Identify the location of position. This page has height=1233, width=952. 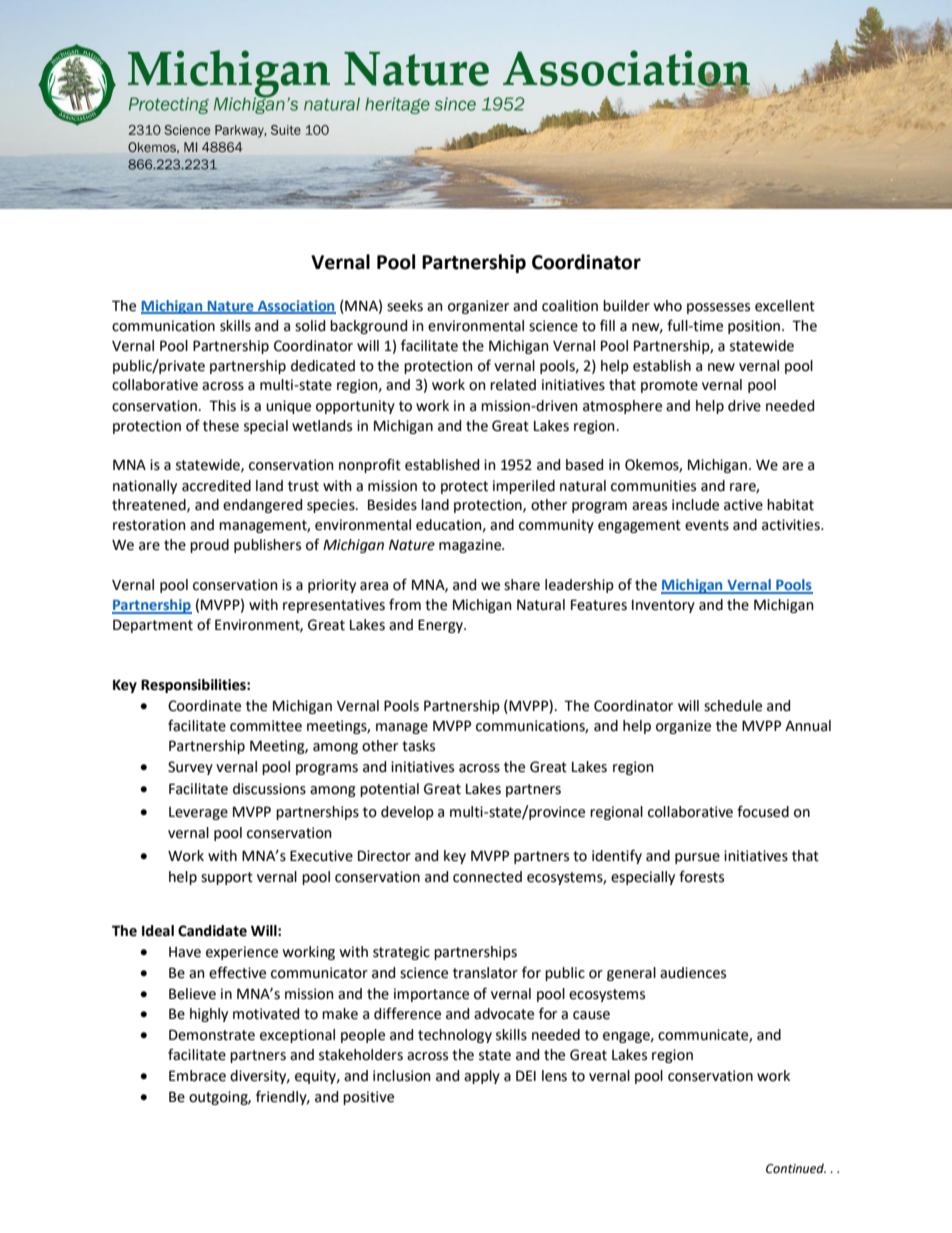
(754, 327).
